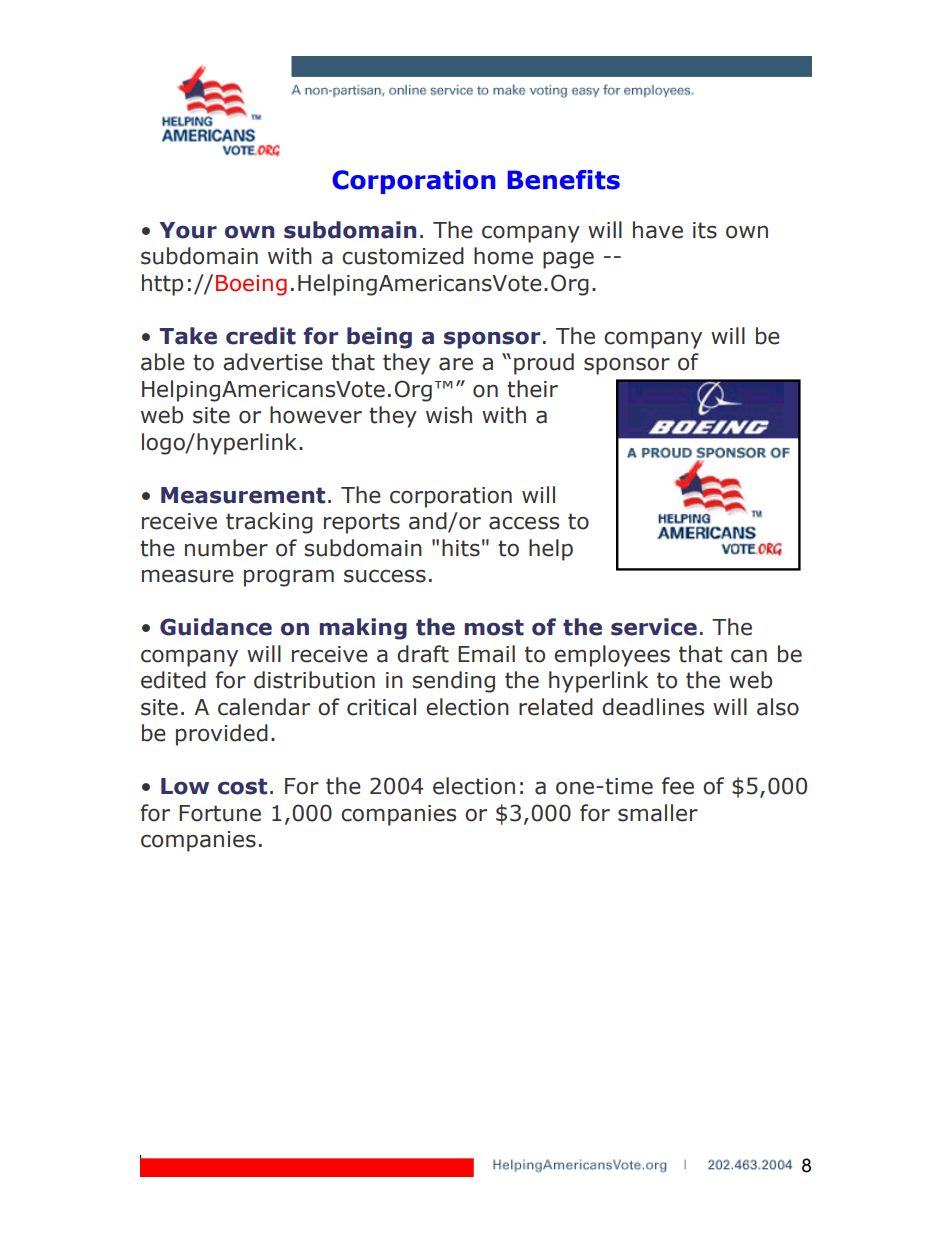 The width and height of the screenshot is (952, 1233). What do you see at coordinates (654, 627) in the screenshot?
I see `service` at bounding box center [654, 627].
